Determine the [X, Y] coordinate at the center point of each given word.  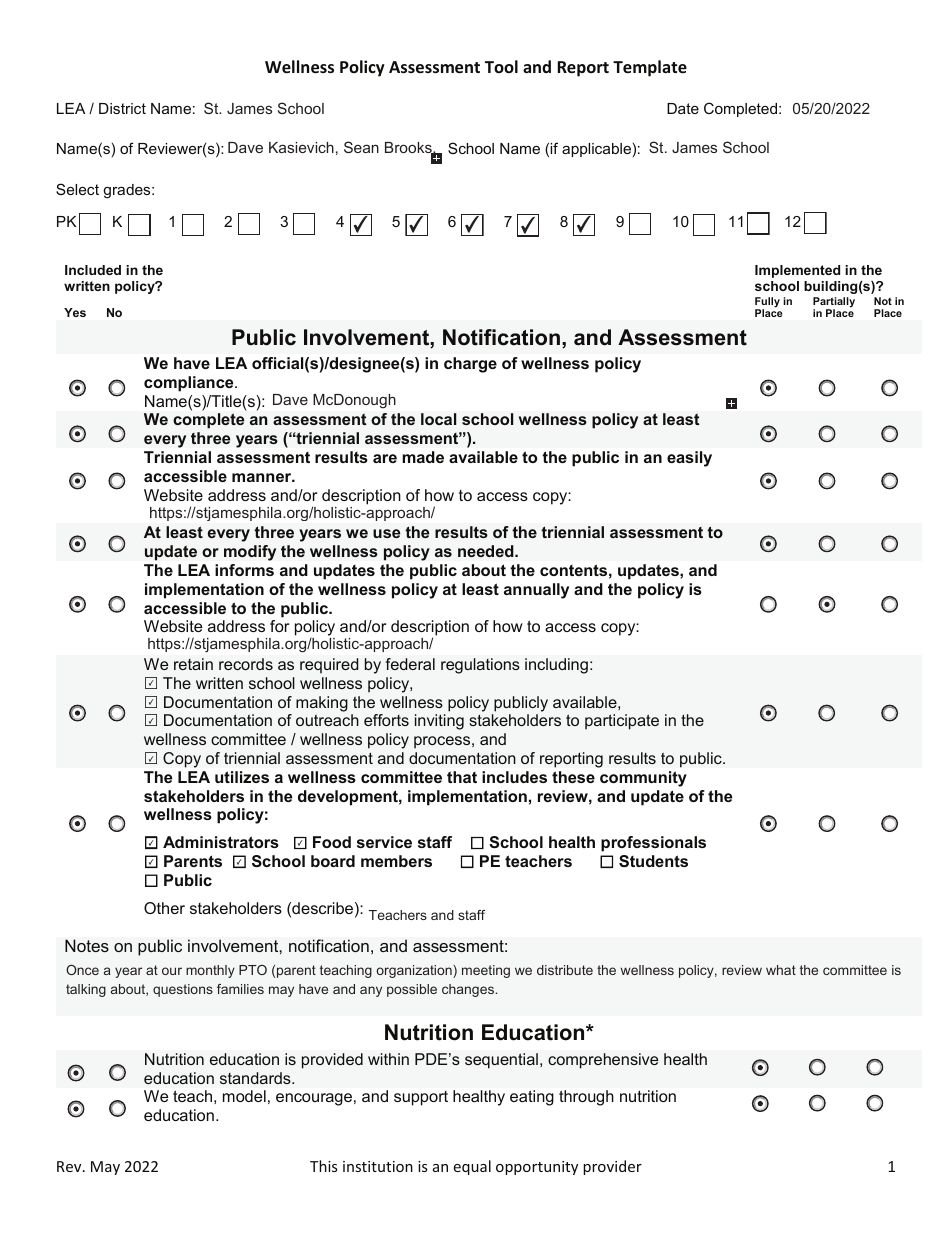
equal [472, 1167]
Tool [501, 66]
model [244, 1096]
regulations [480, 666]
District [122, 108]
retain [193, 664]
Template [650, 68]
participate [622, 722]
